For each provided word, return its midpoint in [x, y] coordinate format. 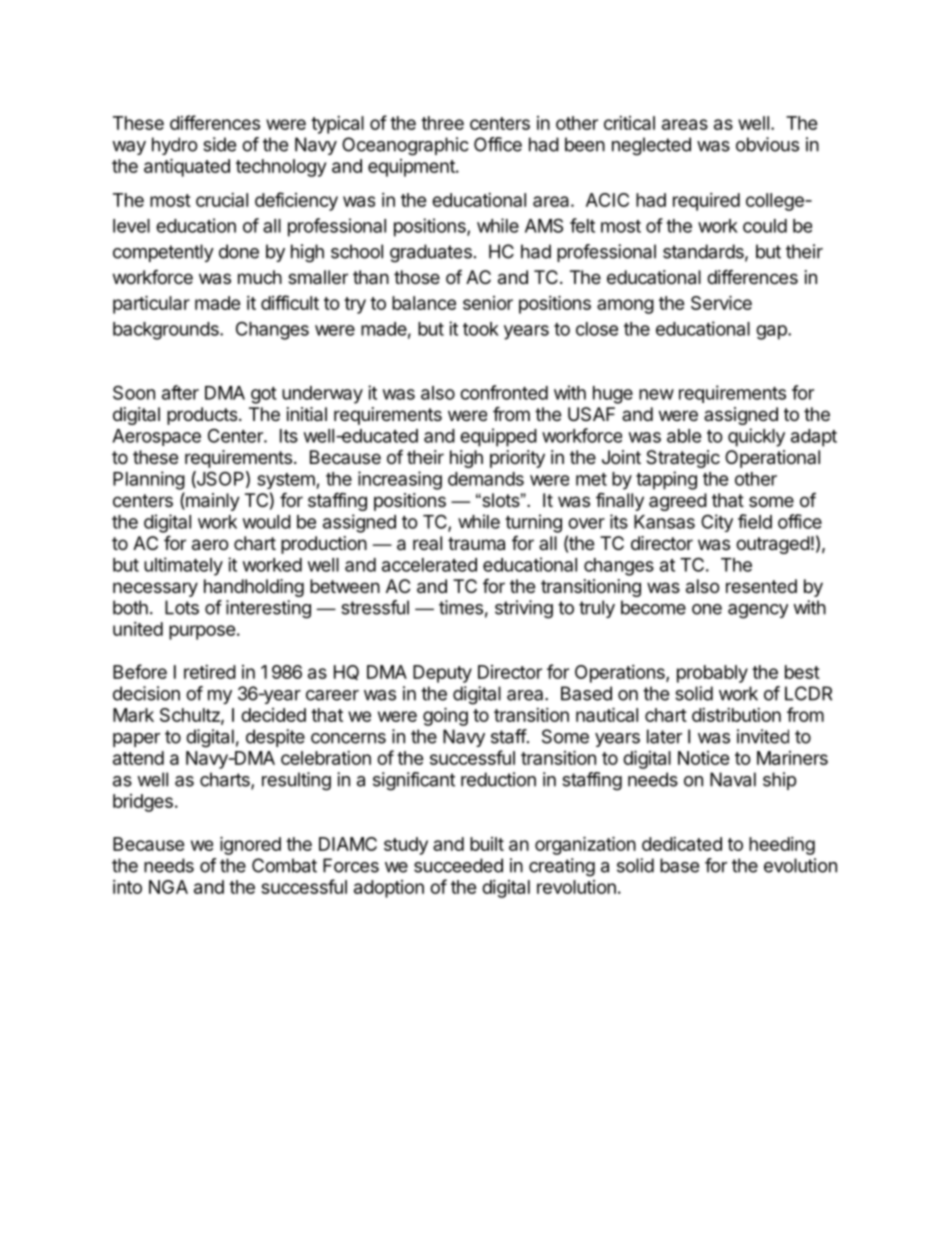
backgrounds [167, 331]
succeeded [458, 865]
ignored [250, 845]
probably [712, 674]
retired [210, 672]
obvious [767, 144]
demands [486, 479]
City [717, 523]
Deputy [442, 674]
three [442, 123]
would [267, 522]
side [219, 144]
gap [772, 332]
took [481, 329]
